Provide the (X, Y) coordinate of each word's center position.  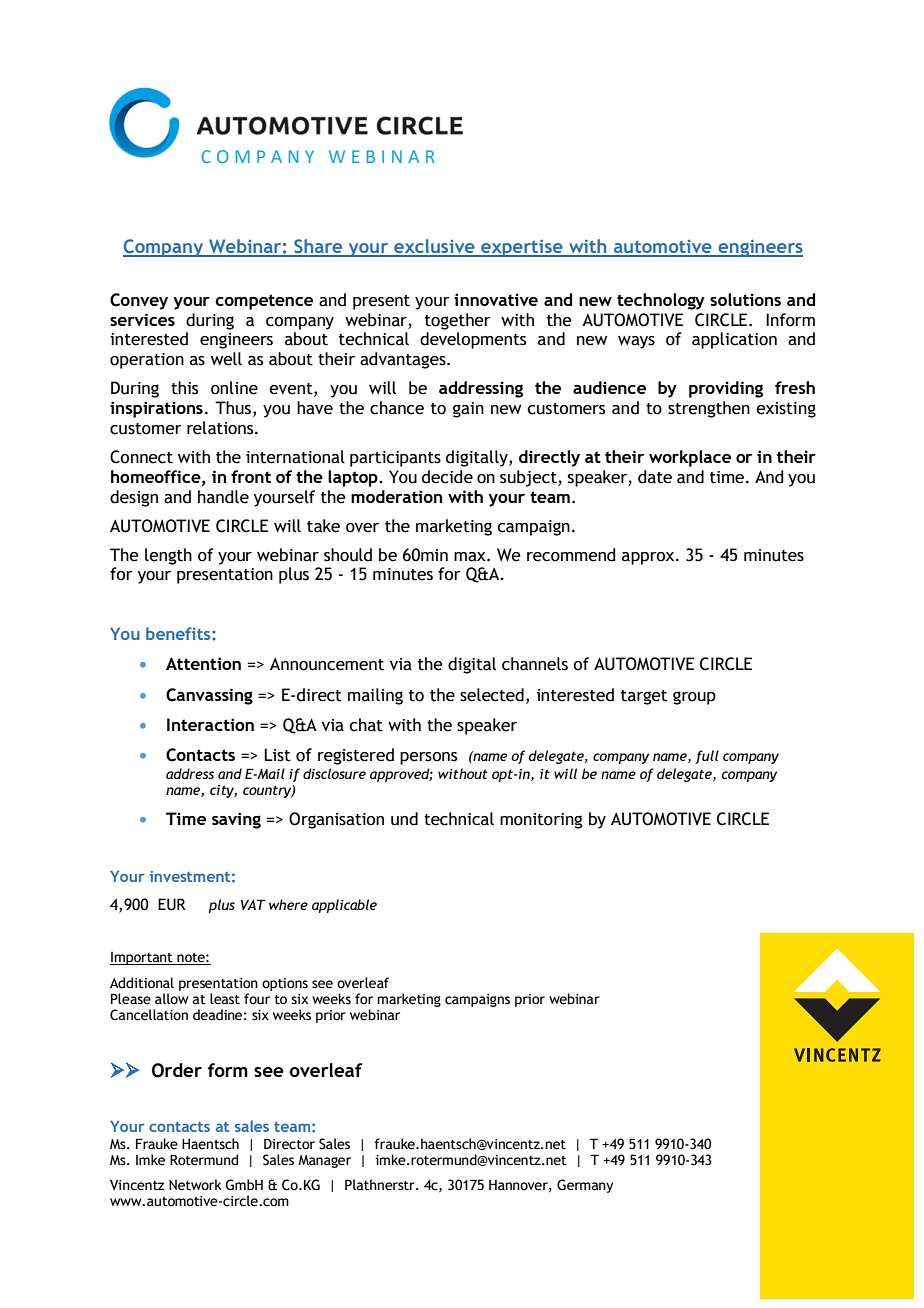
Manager (324, 1161)
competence (264, 302)
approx (649, 558)
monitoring (541, 821)
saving (236, 820)
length (168, 556)
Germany (585, 1186)
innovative (496, 299)
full (707, 757)
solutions (745, 299)
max (471, 557)
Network (195, 1185)
